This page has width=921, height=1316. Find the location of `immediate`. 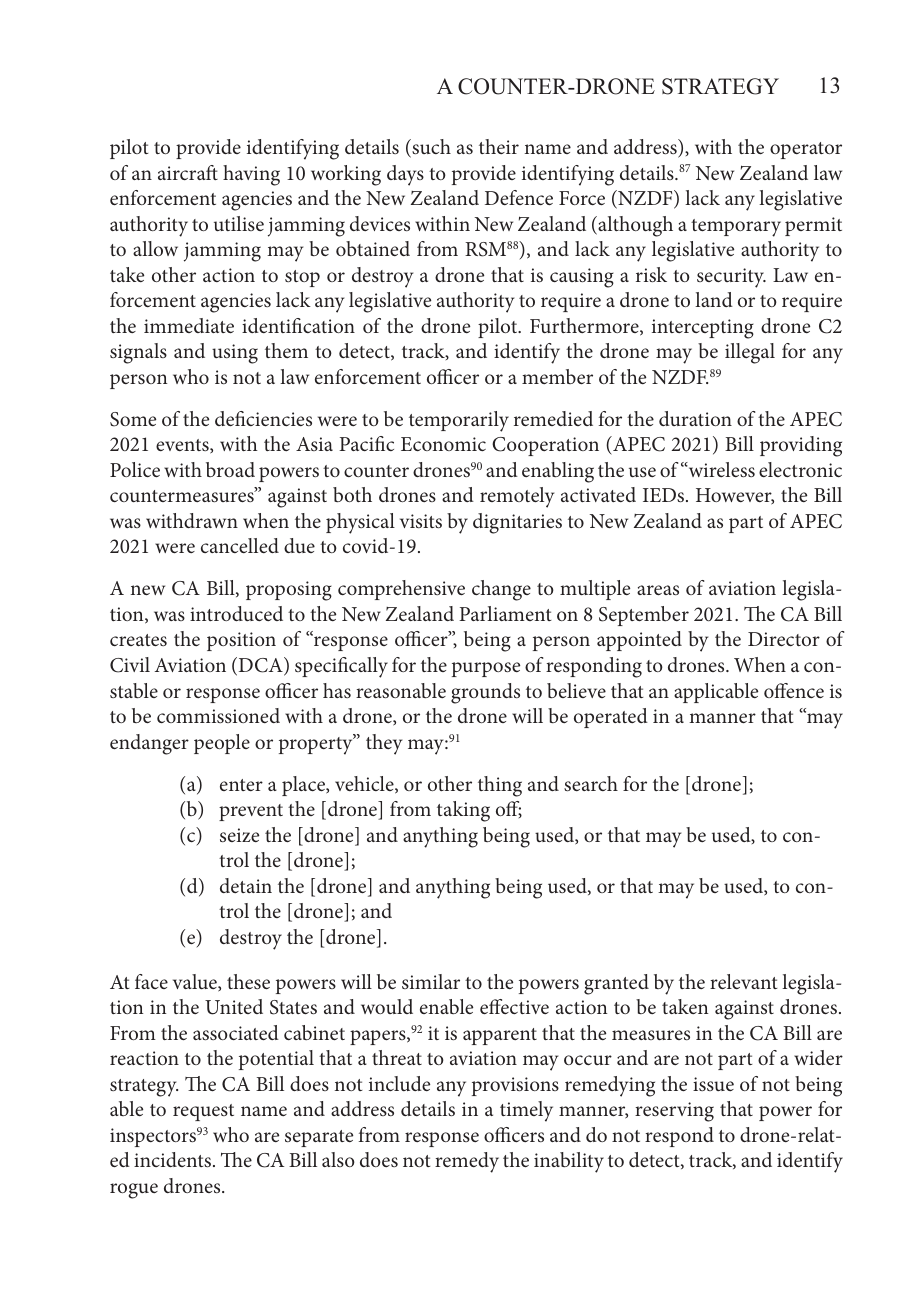

immediate is located at coordinates (189, 325).
